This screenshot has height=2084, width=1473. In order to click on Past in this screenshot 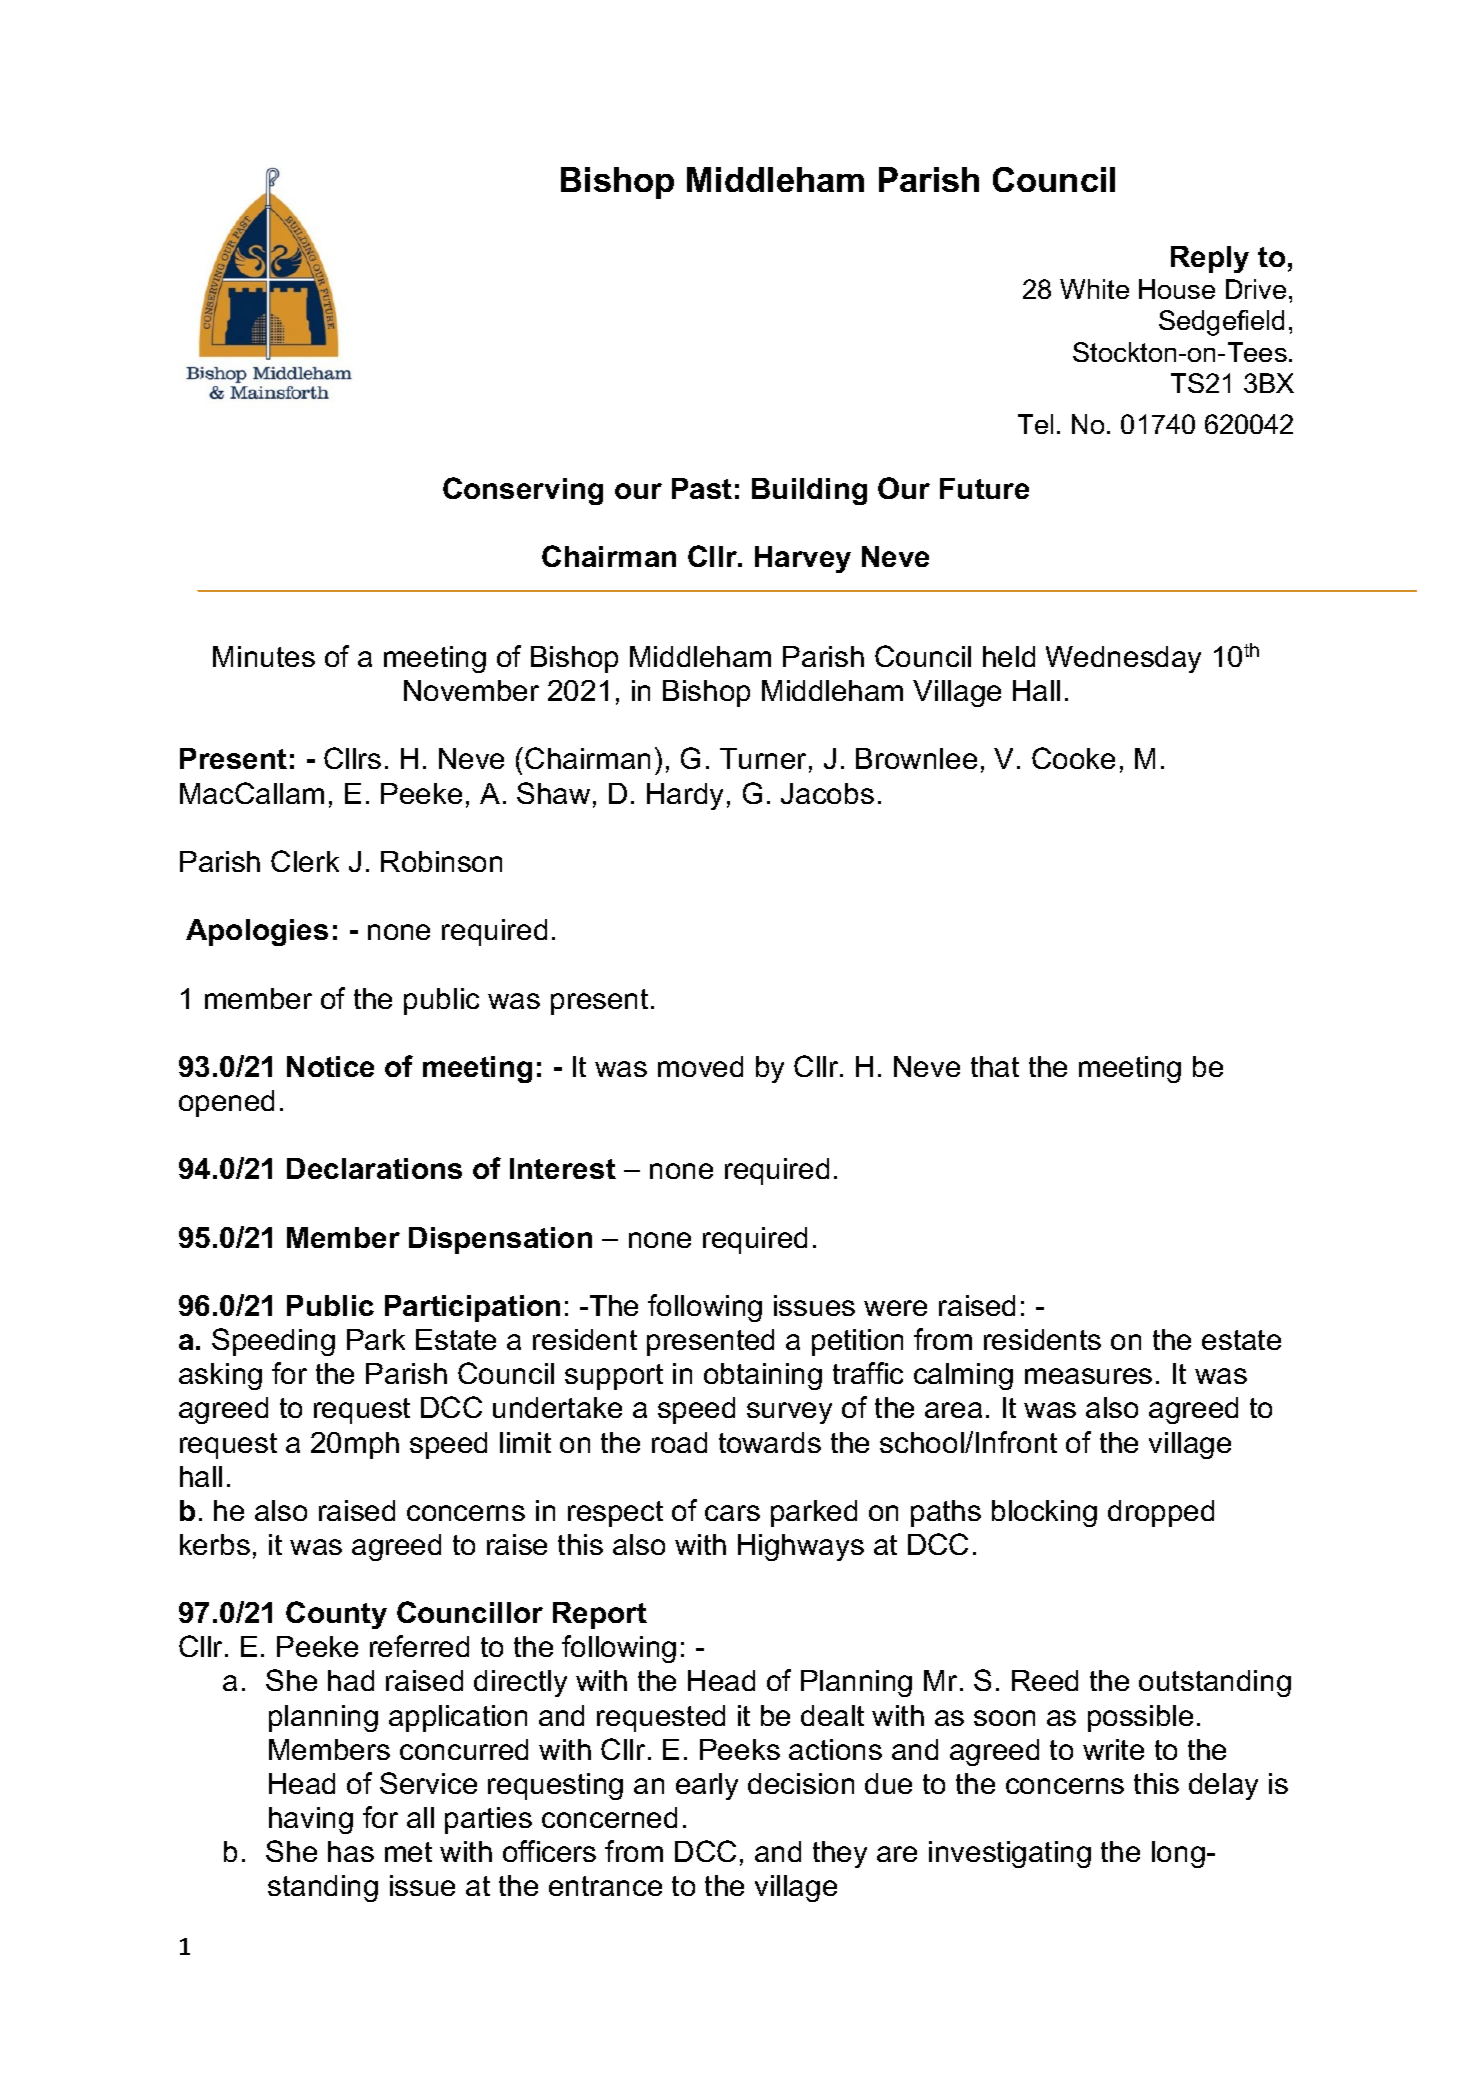, I will do `click(702, 488)`.
